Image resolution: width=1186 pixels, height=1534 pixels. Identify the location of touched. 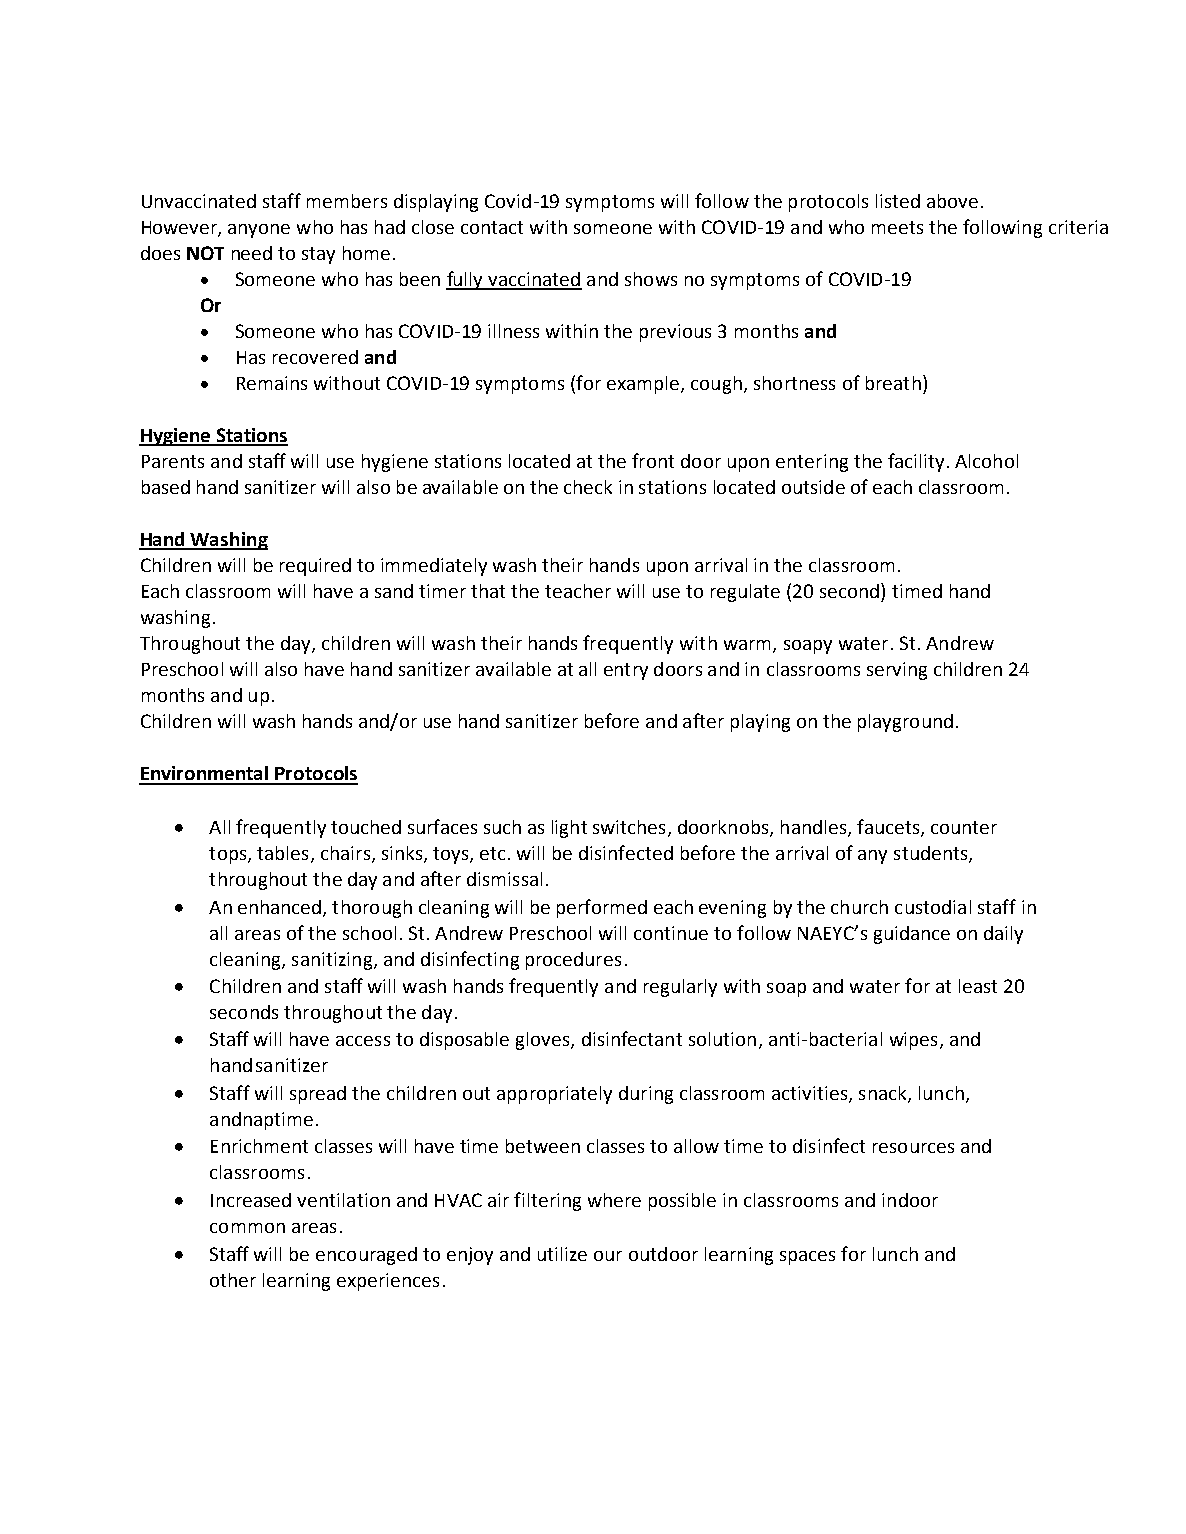
(366, 827).
